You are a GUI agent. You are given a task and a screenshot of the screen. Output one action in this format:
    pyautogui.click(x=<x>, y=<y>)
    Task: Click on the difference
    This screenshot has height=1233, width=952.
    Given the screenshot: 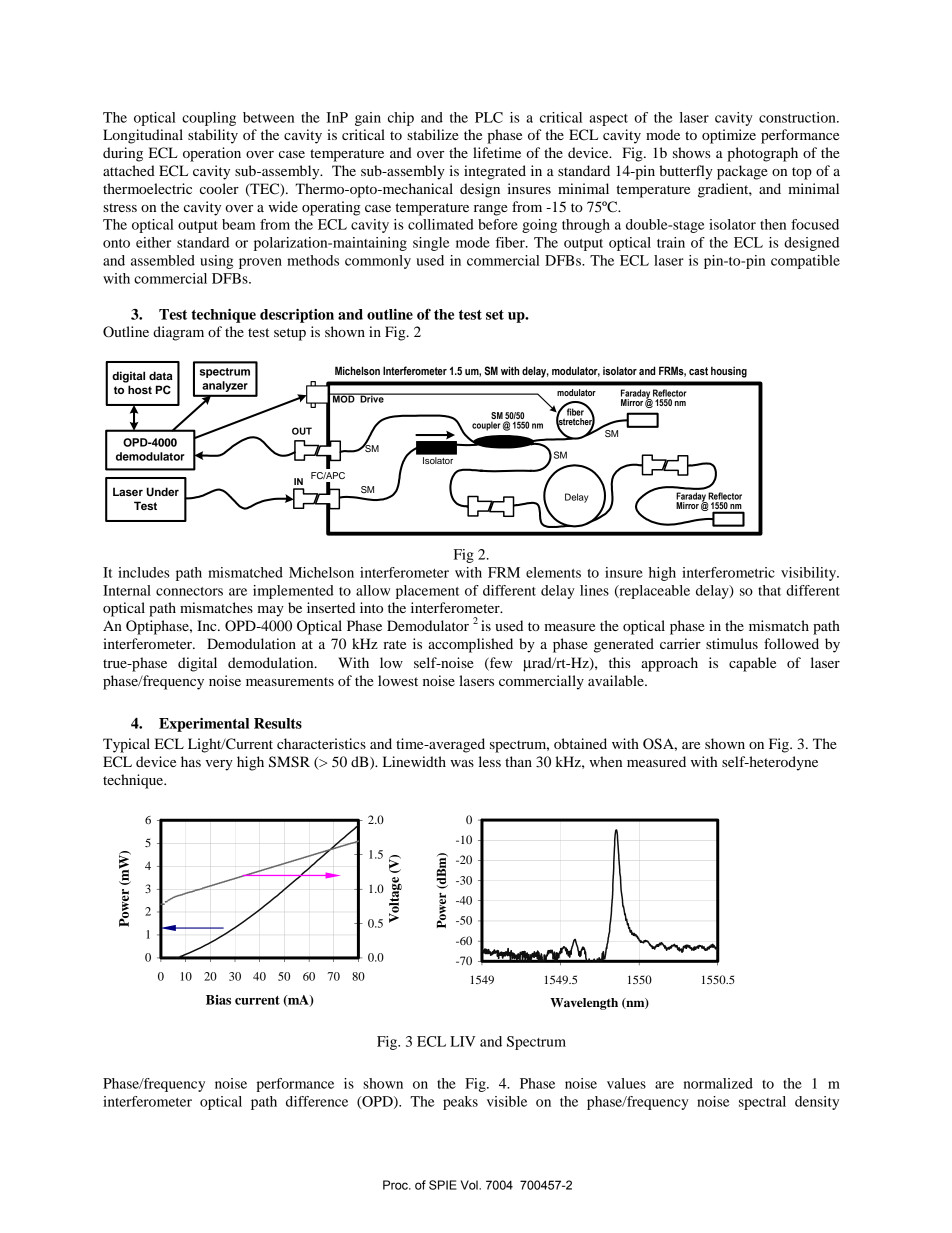 What is the action you would take?
    pyautogui.click(x=317, y=1101)
